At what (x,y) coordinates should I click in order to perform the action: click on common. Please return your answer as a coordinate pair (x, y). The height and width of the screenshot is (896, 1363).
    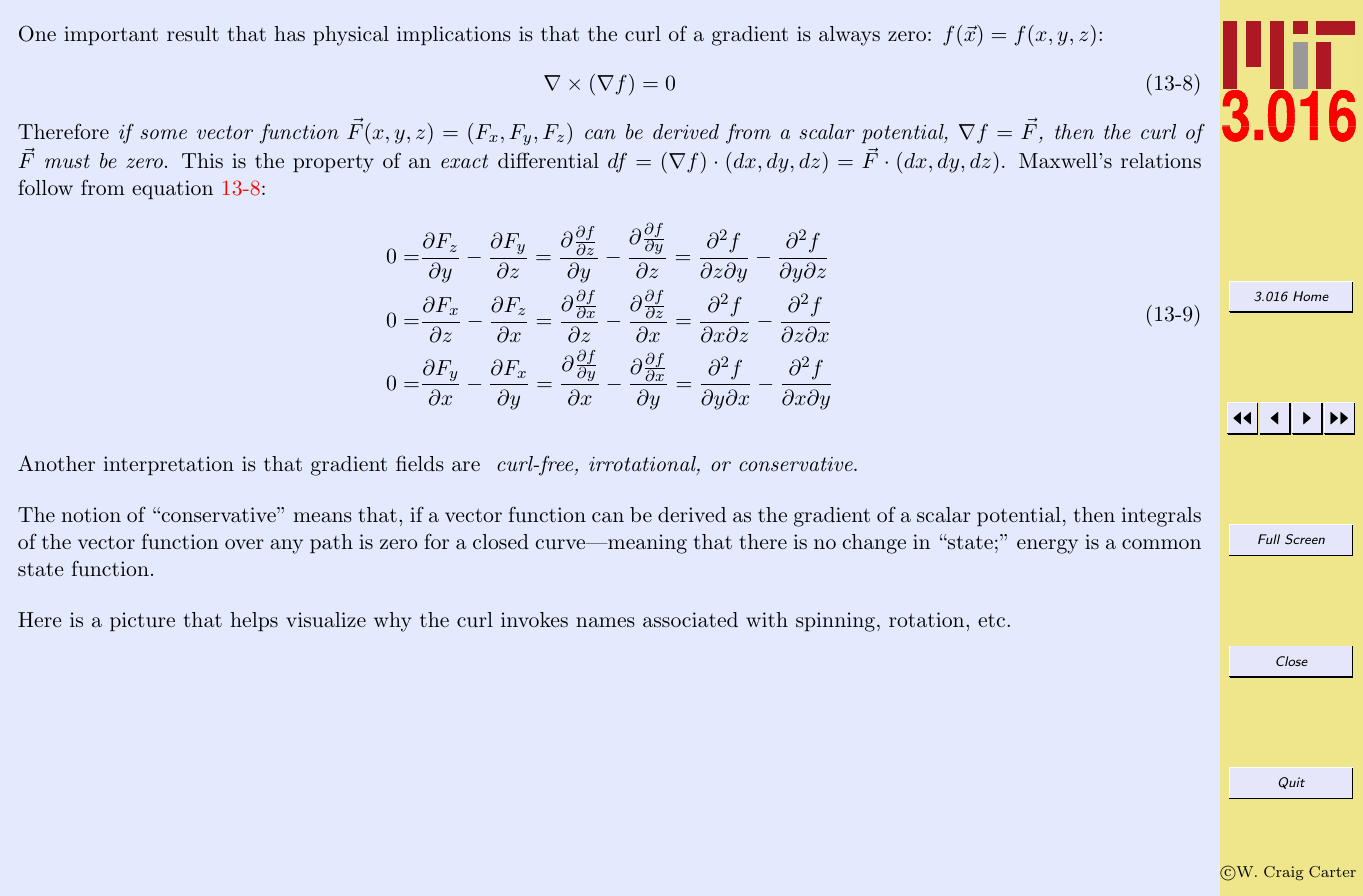
    Looking at the image, I should click on (1161, 544).
